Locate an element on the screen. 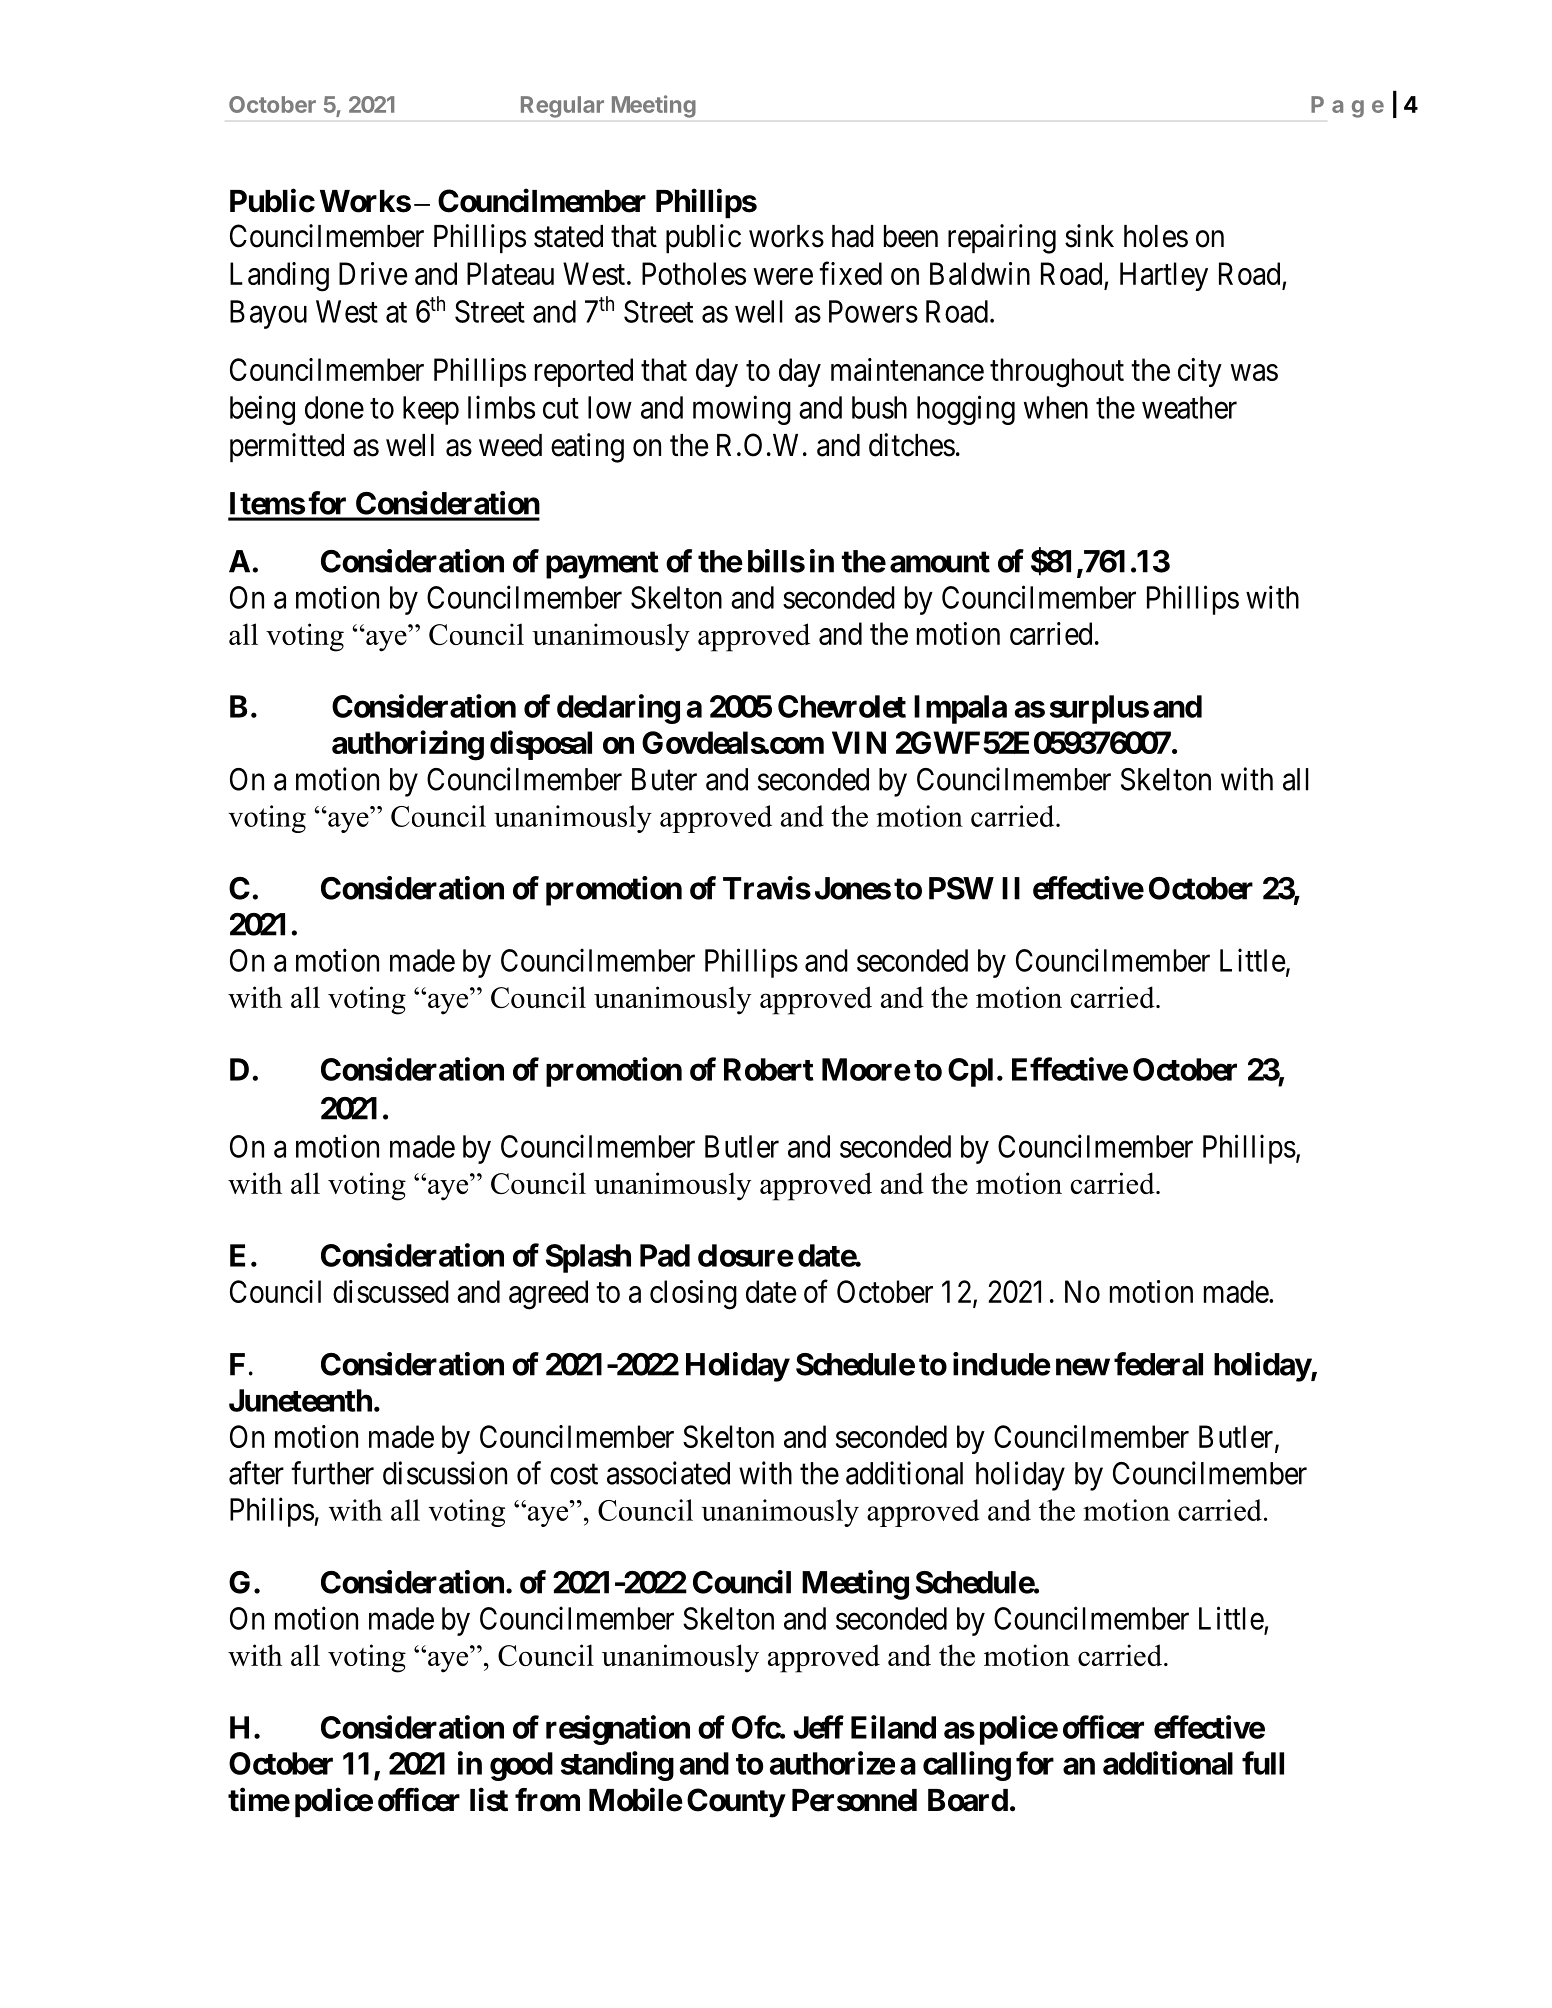 The height and width of the screenshot is (2008, 1552). disposal is located at coordinates (541, 745).
